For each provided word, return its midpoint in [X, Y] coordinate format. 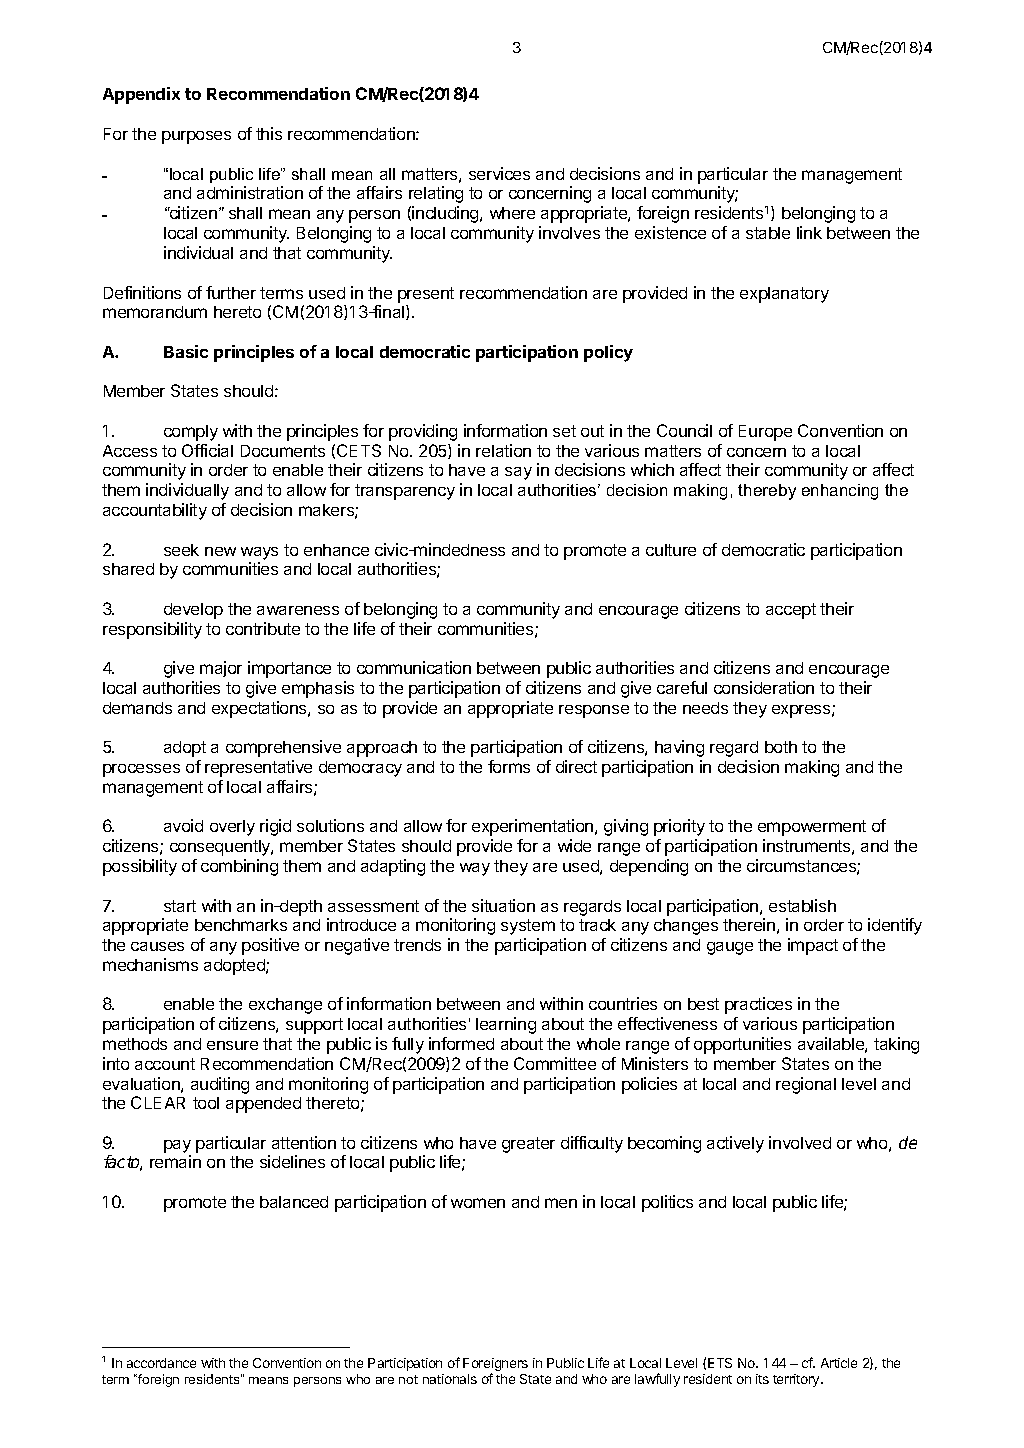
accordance [161, 1363]
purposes [196, 137]
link [809, 232]
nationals [450, 1379]
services [499, 173]
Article [839, 1363]
